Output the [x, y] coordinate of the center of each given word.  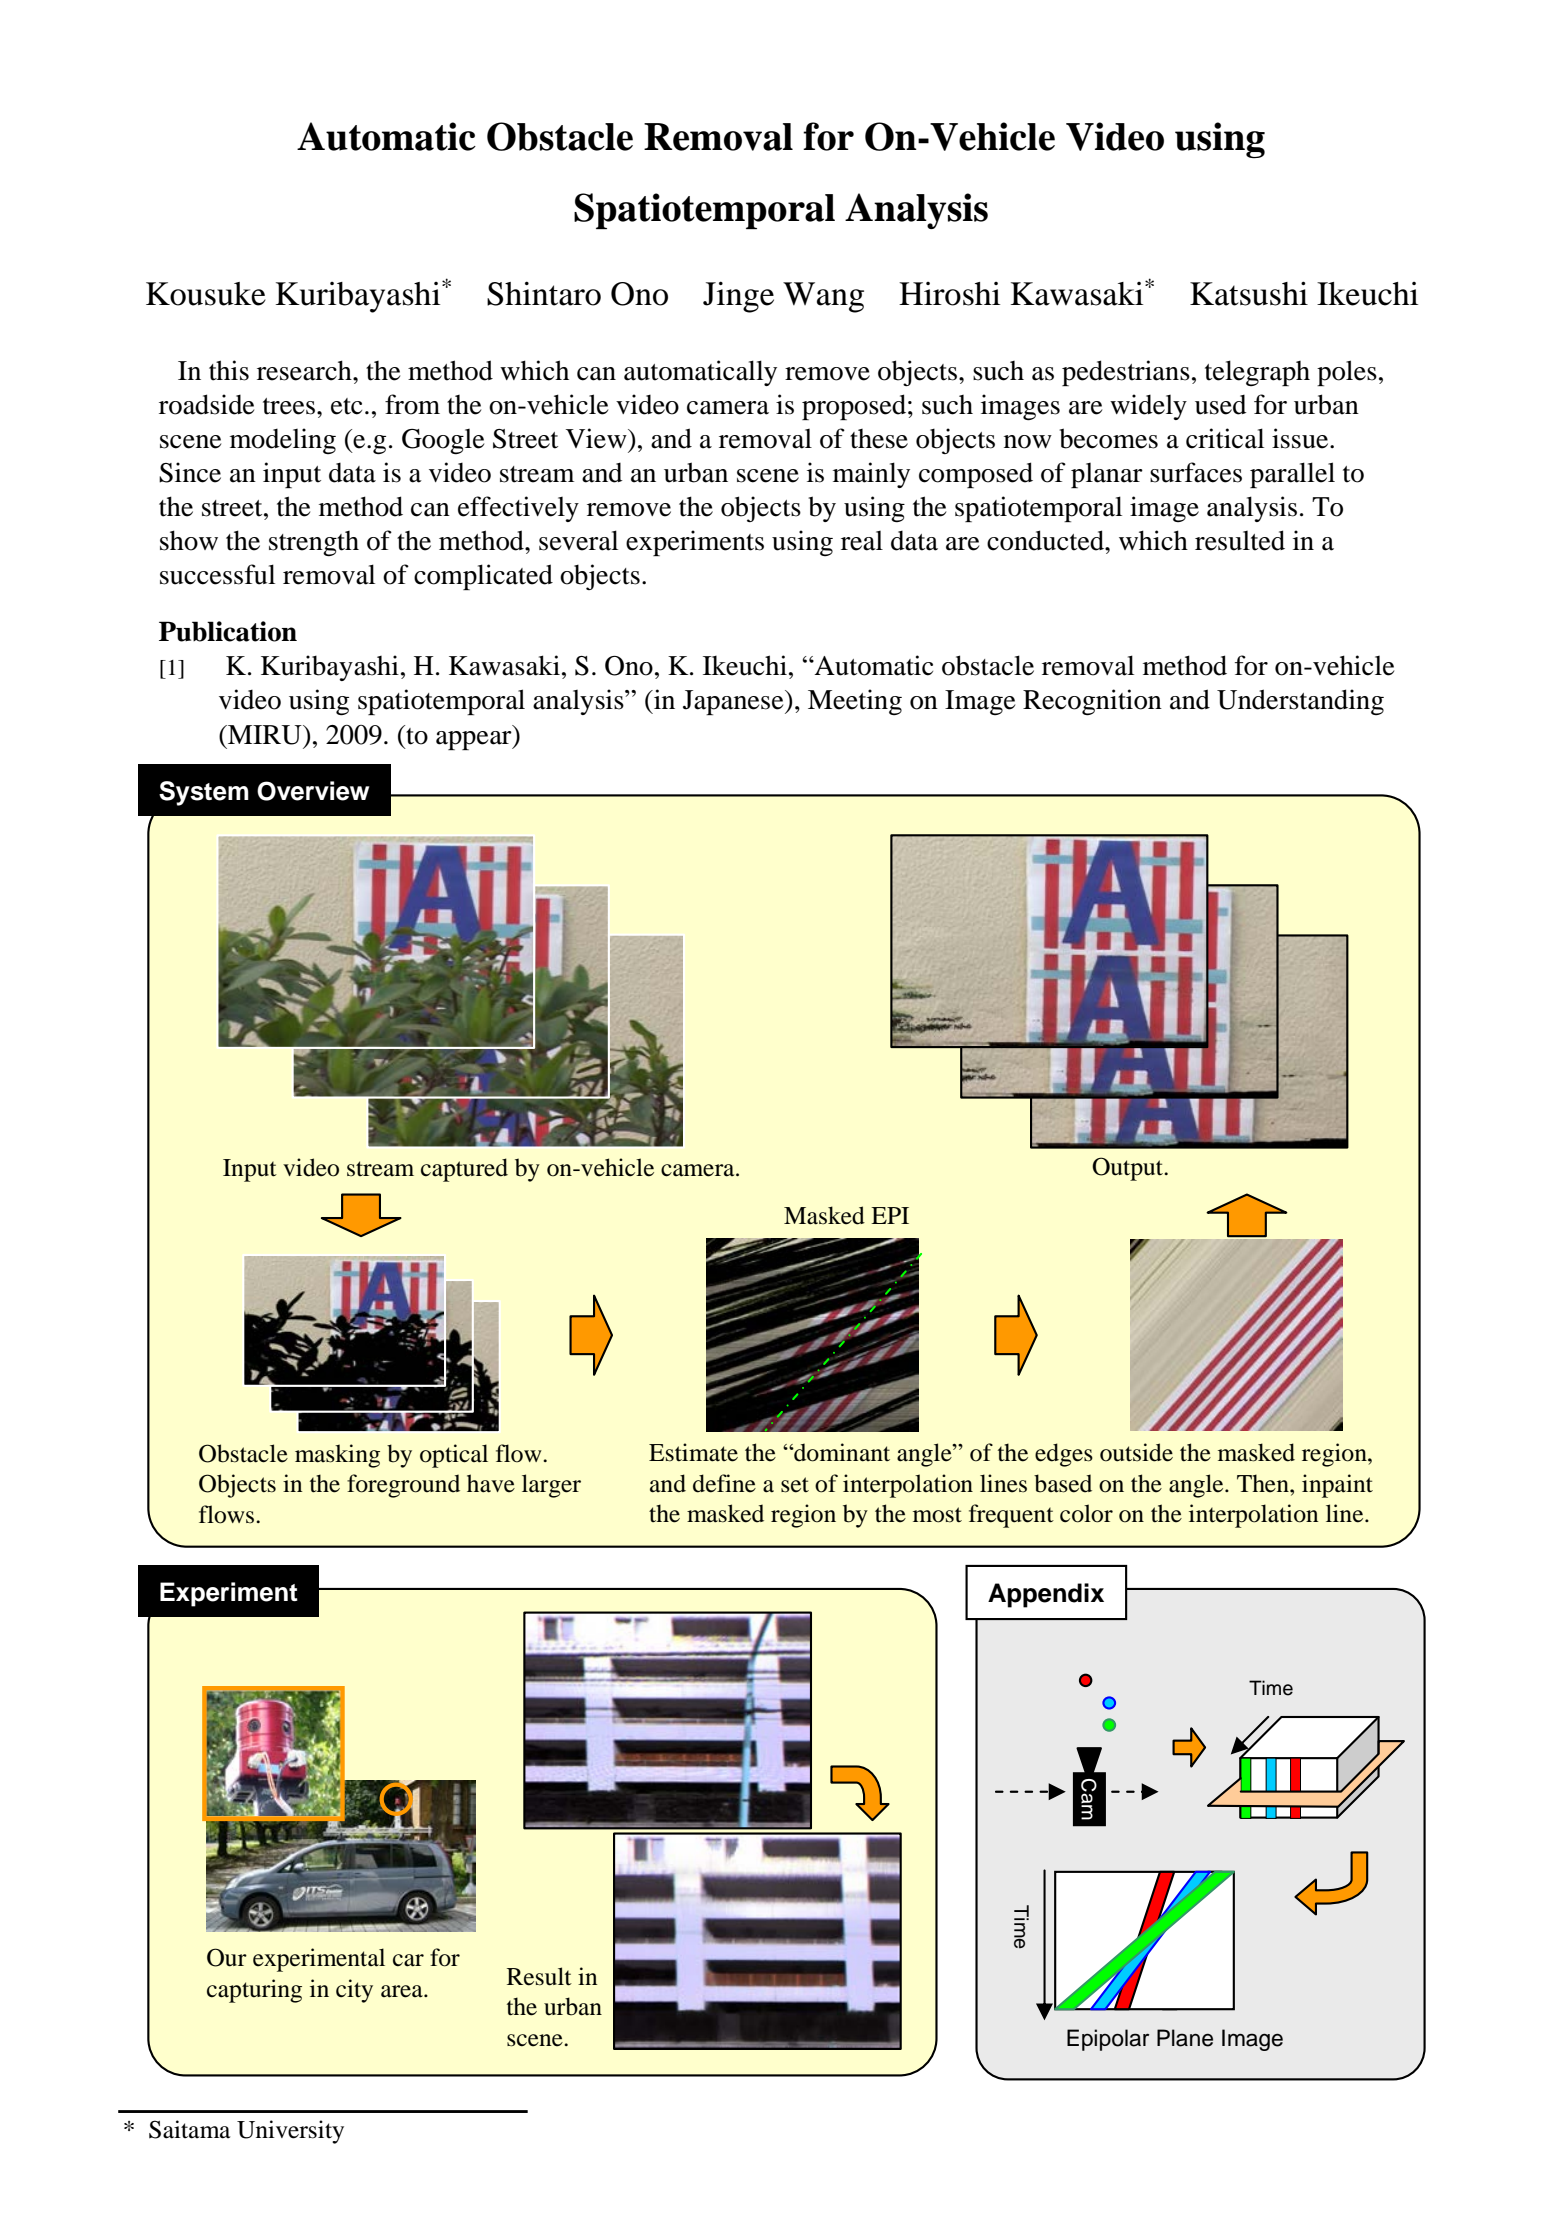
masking [337, 1456]
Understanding [1300, 702]
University [290, 2132]
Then [1264, 1483]
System [204, 793]
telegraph [1257, 373]
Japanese [734, 702]
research [305, 370]
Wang [823, 297]
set [795, 1485]
